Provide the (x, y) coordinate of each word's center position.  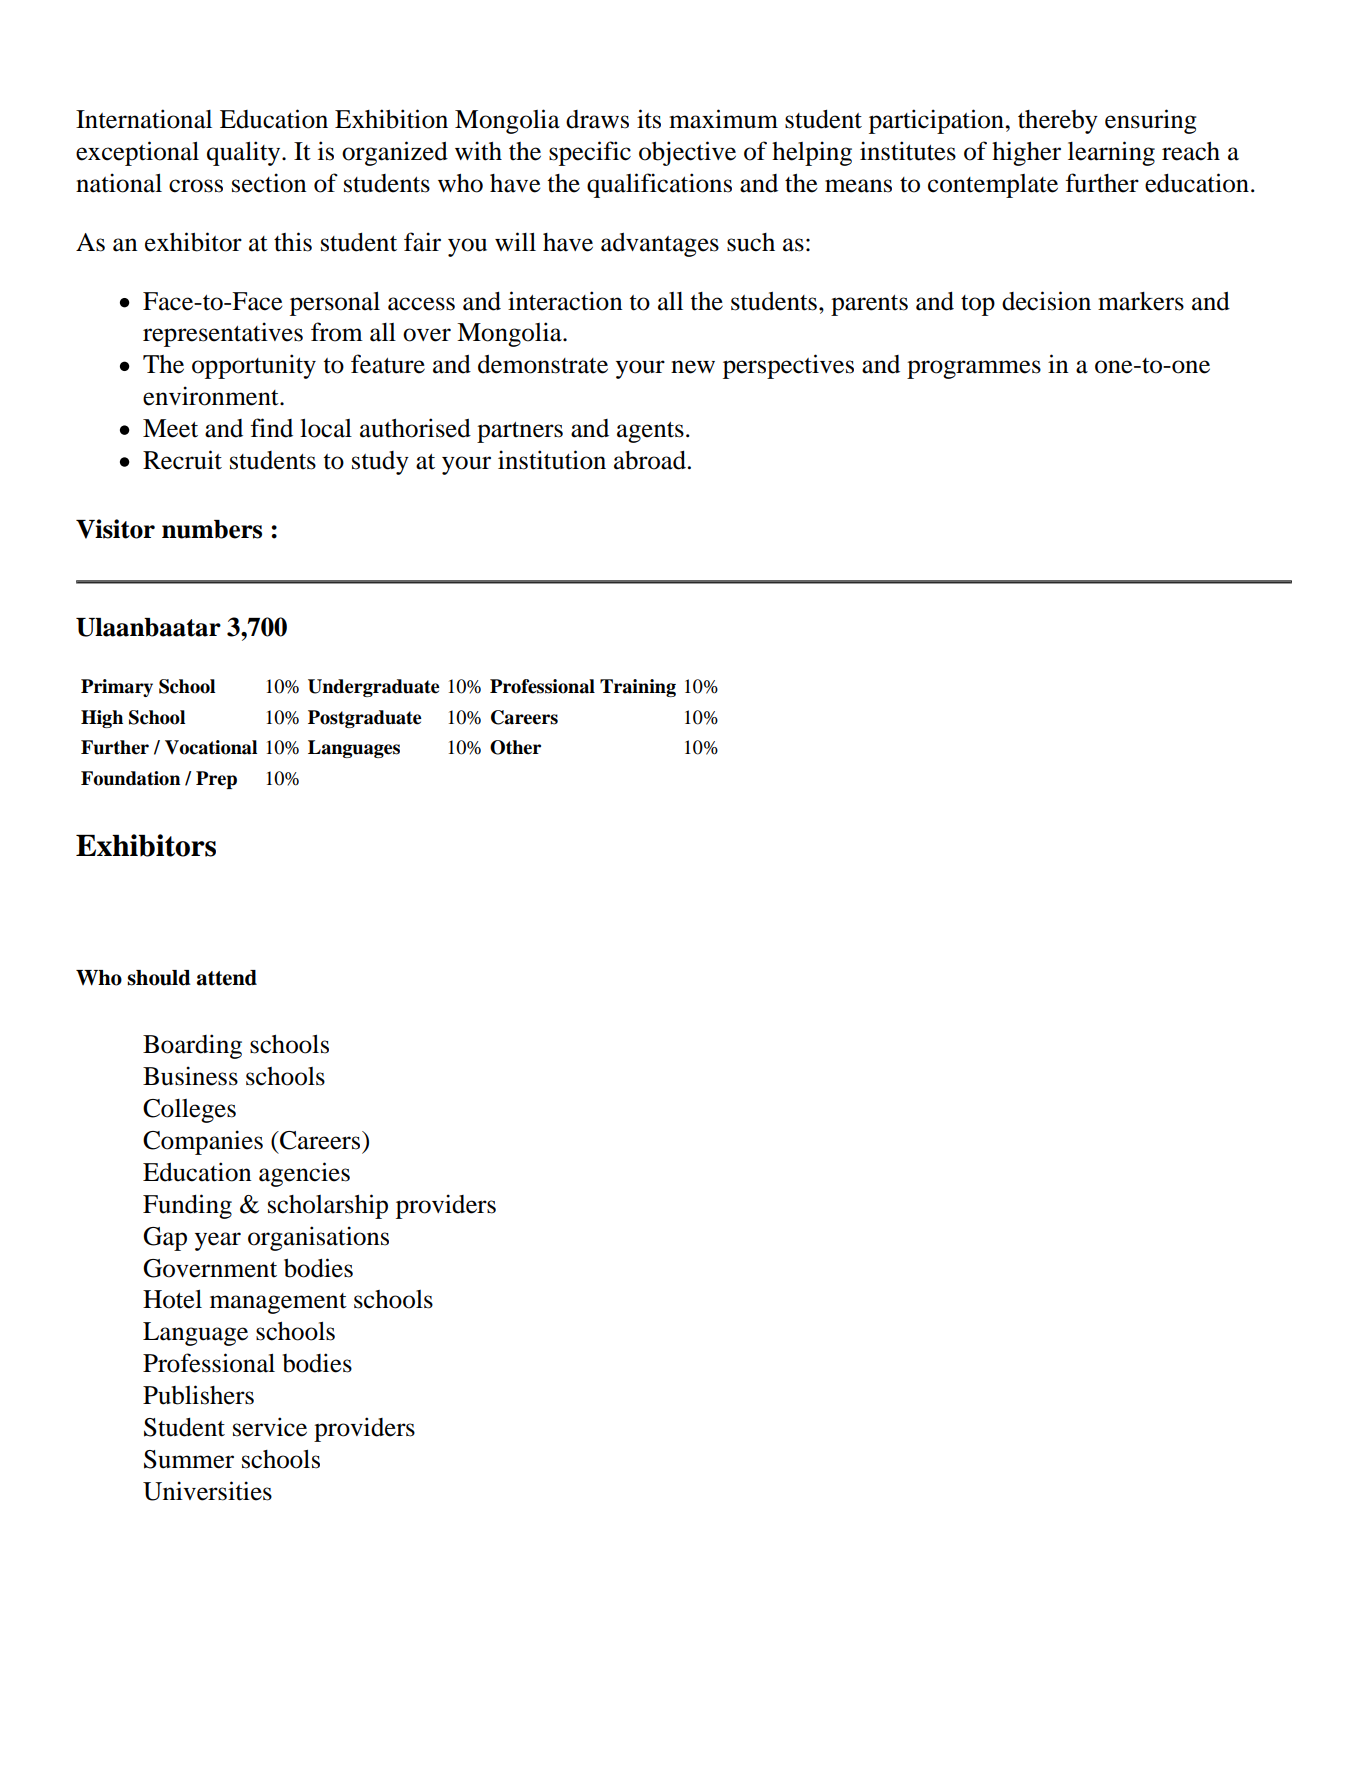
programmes (974, 369)
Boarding (192, 1046)
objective (687, 153)
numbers (212, 529)
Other (515, 747)
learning (1111, 153)
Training (638, 688)
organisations (318, 1238)
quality (245, 153)
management (278, 1303)
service (270, 1427)
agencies (304, 1174)
